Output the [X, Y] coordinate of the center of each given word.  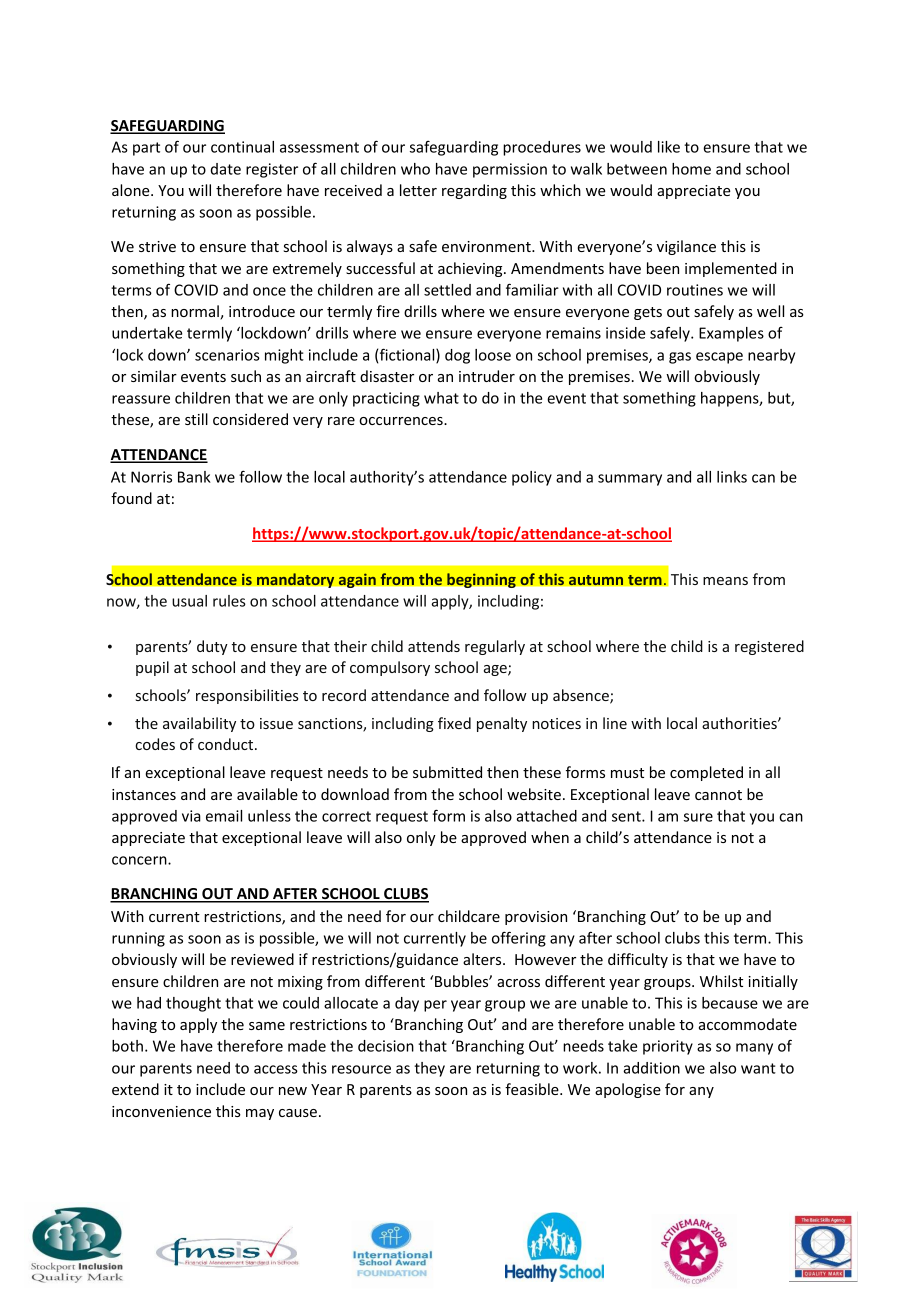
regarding [474, 191]
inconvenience [161, 1111]
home [691, 169]
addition [651, 1068]
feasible [533, 1089]
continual [242, 147]
